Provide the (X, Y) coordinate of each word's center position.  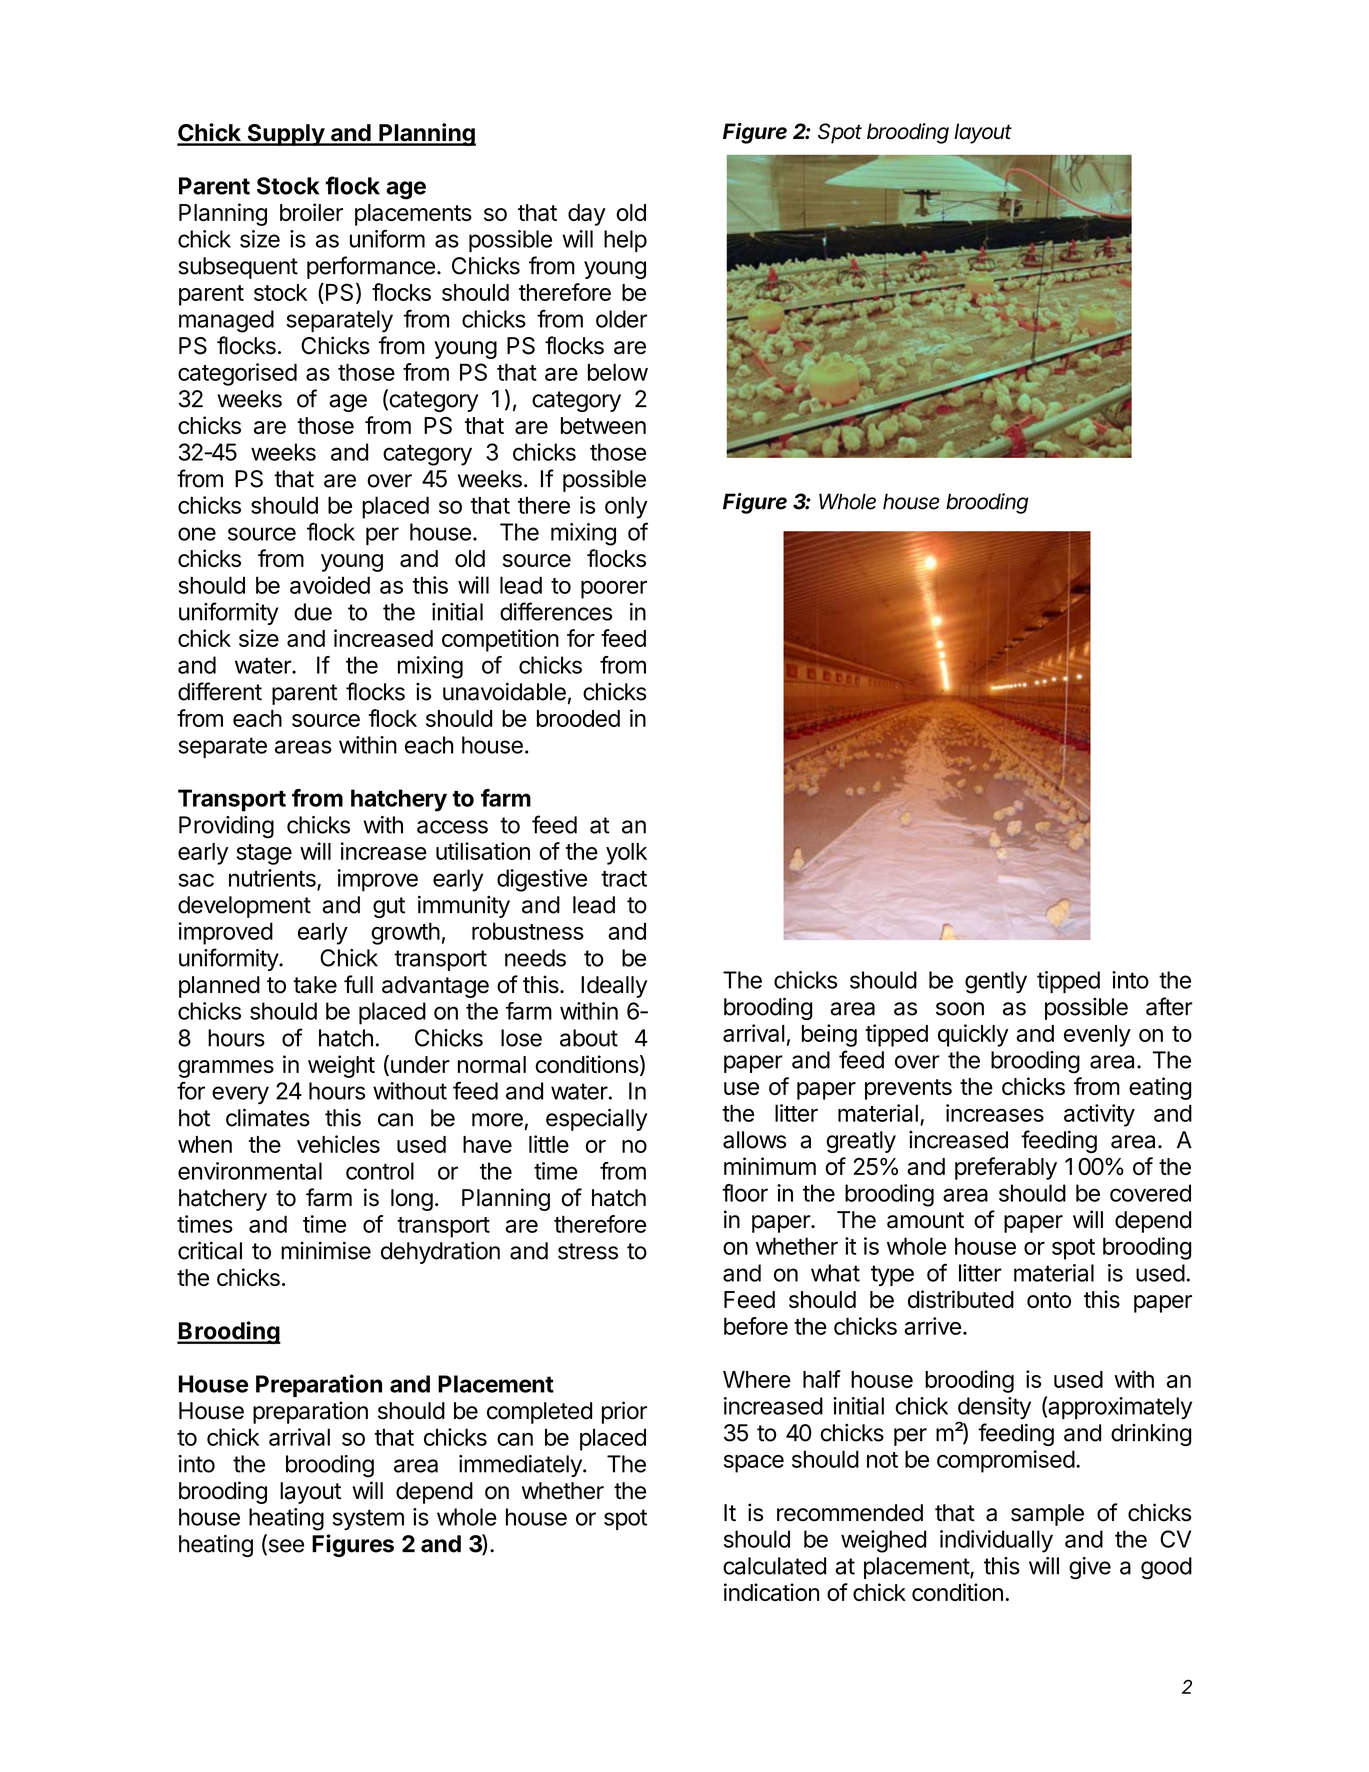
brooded (578, 718)
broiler (311, 212)
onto (1049, 1300)
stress (588, 1251)
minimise (326, 1250)
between (603, 425)
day (587, 215)
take (315, 985)
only (626, 507)
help (625, 241)
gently (996, 982)
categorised (237, 374)
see (285, 1547)
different (220, 691)
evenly (1097, 1036)
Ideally (614, 987)
